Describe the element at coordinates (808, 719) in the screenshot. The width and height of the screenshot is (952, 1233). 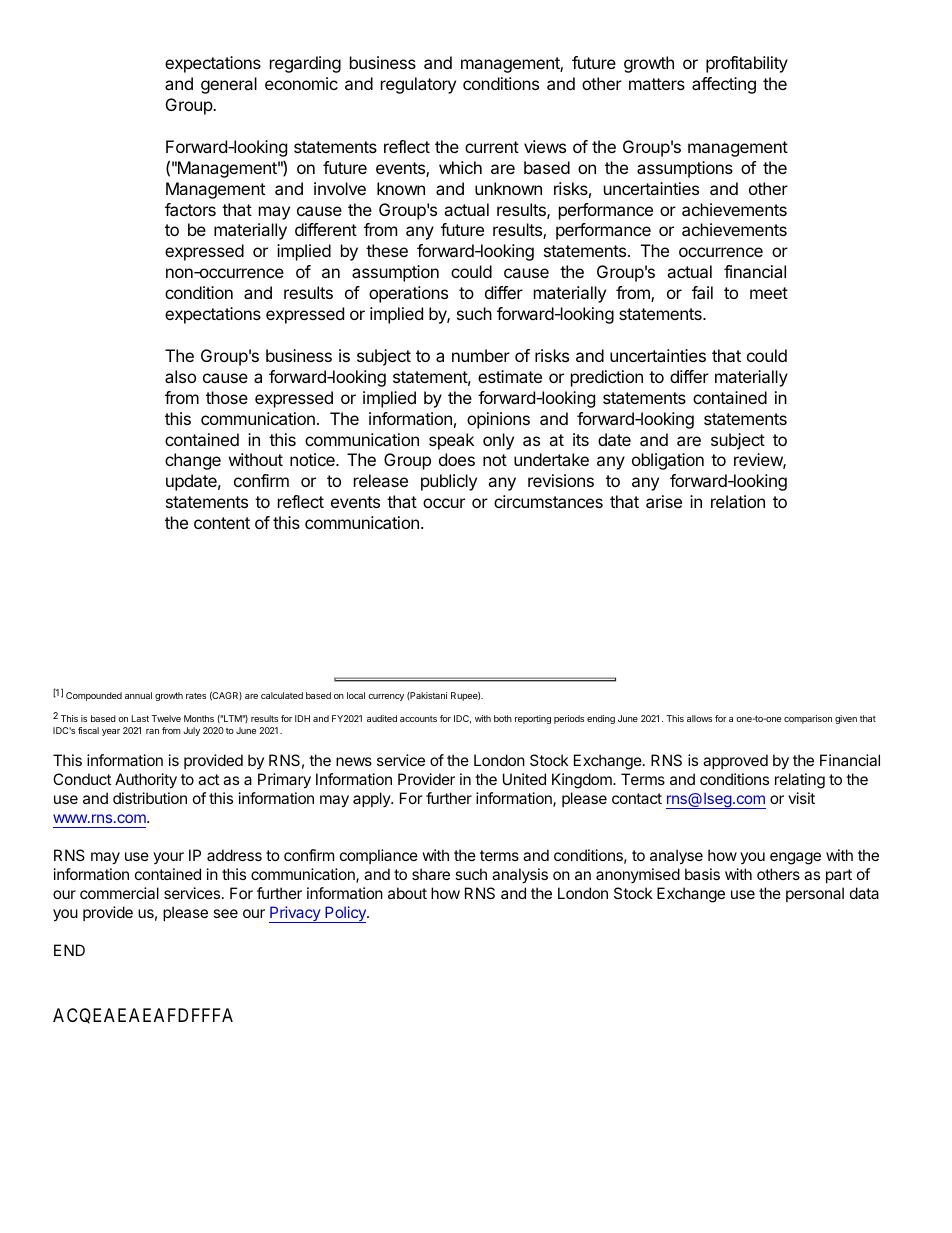
I see `comparison` at that location.
